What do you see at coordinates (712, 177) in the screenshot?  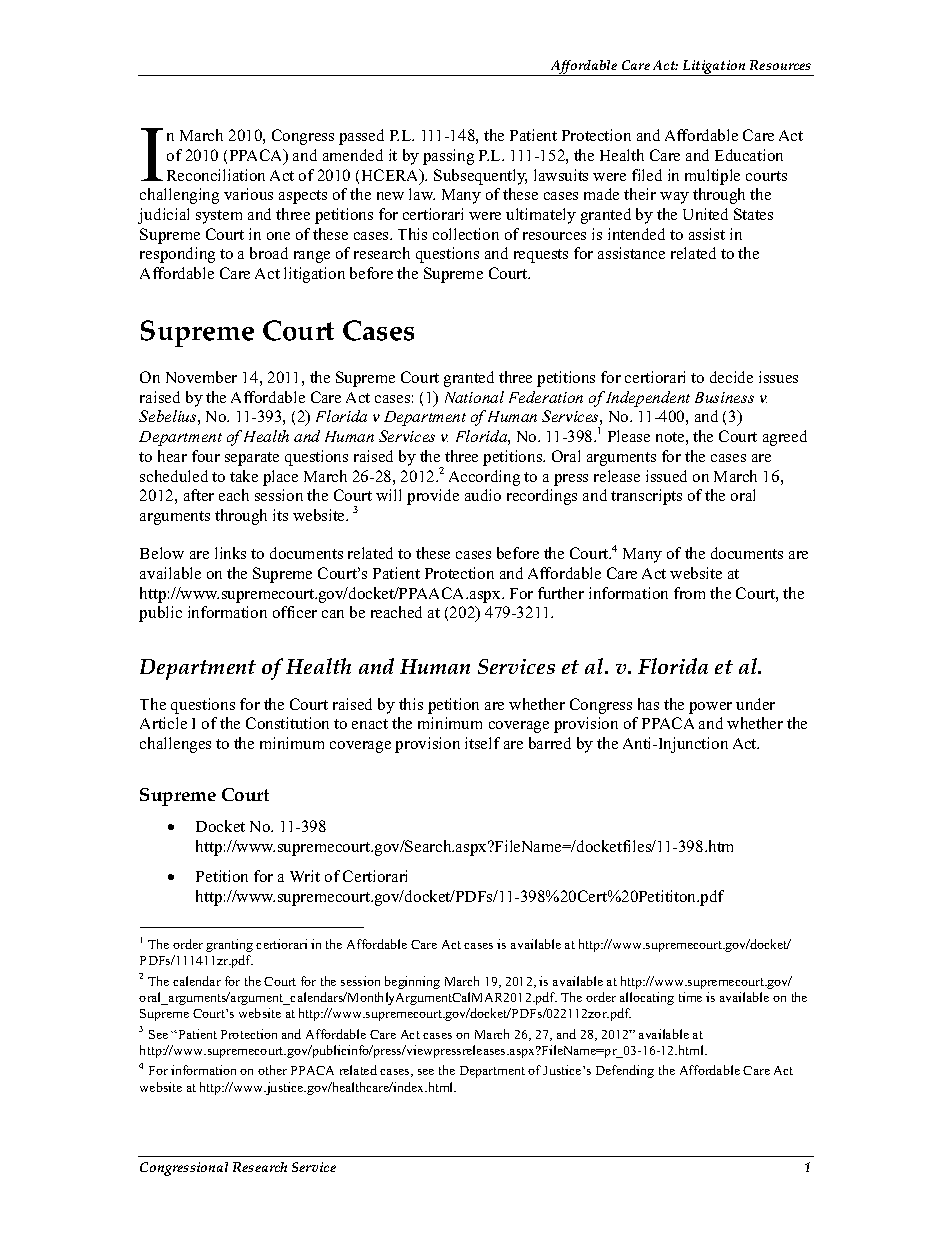 I see `multiple` at bounding box center [712, 177].
